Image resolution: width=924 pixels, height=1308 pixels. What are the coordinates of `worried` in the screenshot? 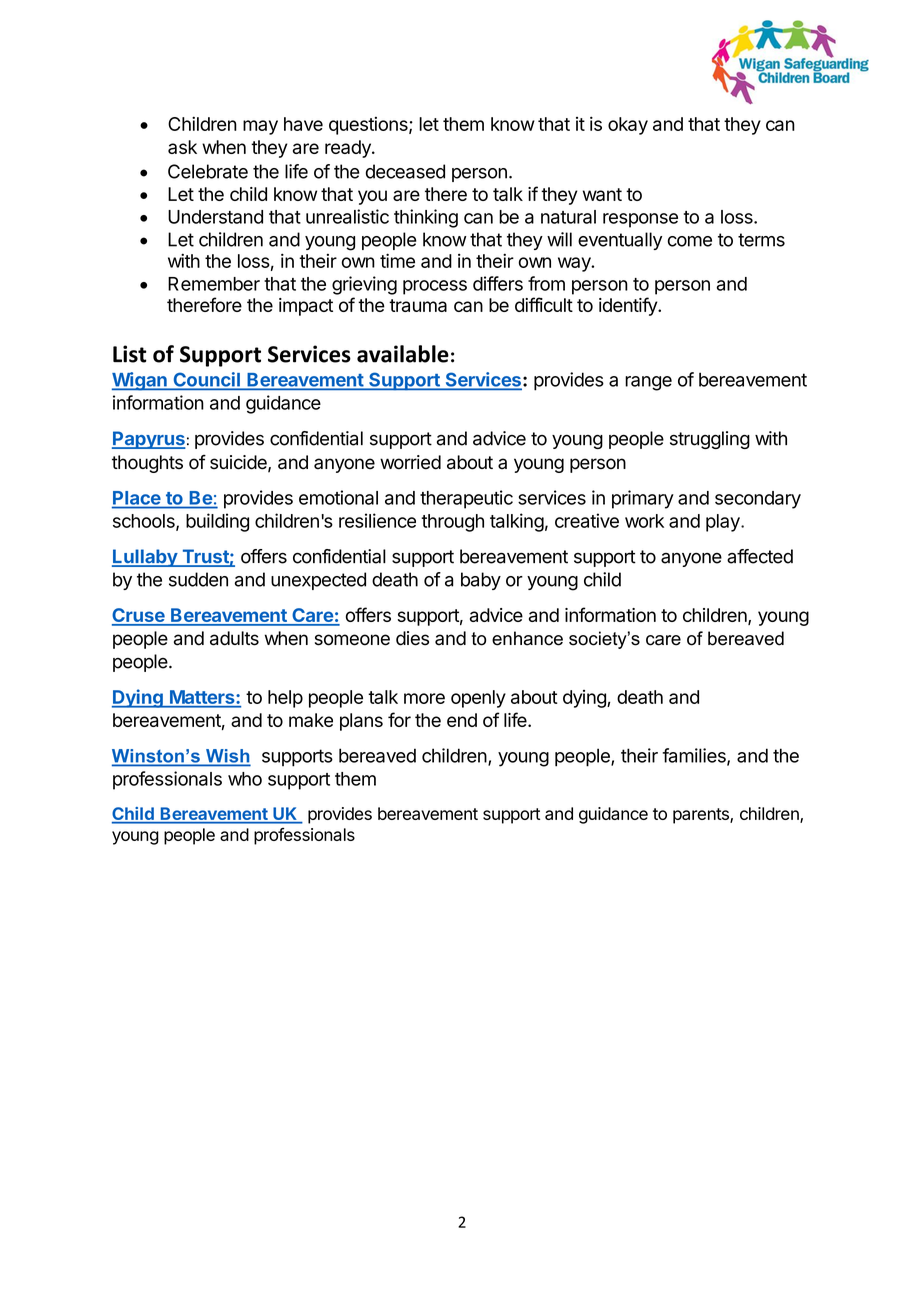 It's located at (410, 462).
